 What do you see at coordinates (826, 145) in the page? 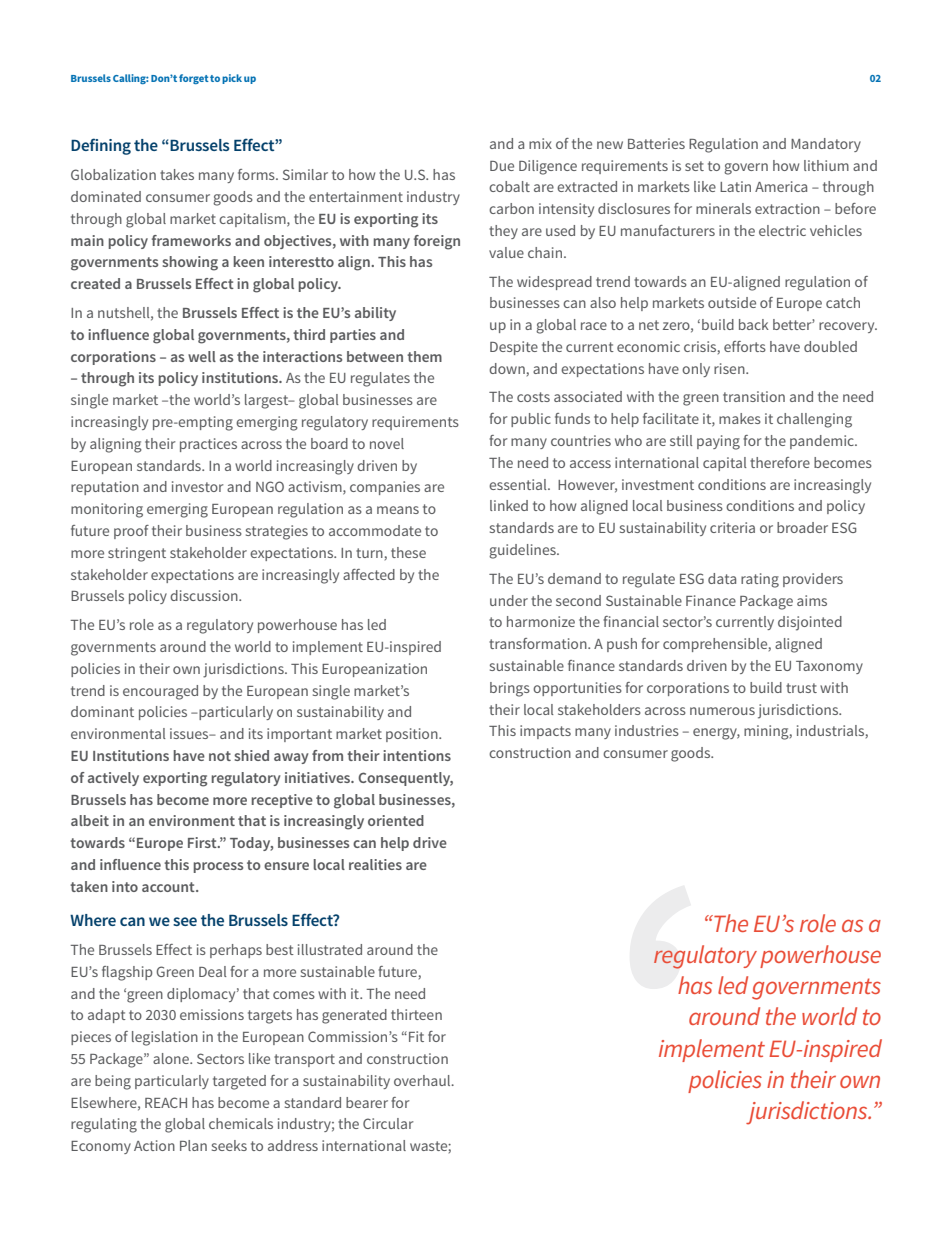
I see `Mandatory` at bounding box center [826, 145].
